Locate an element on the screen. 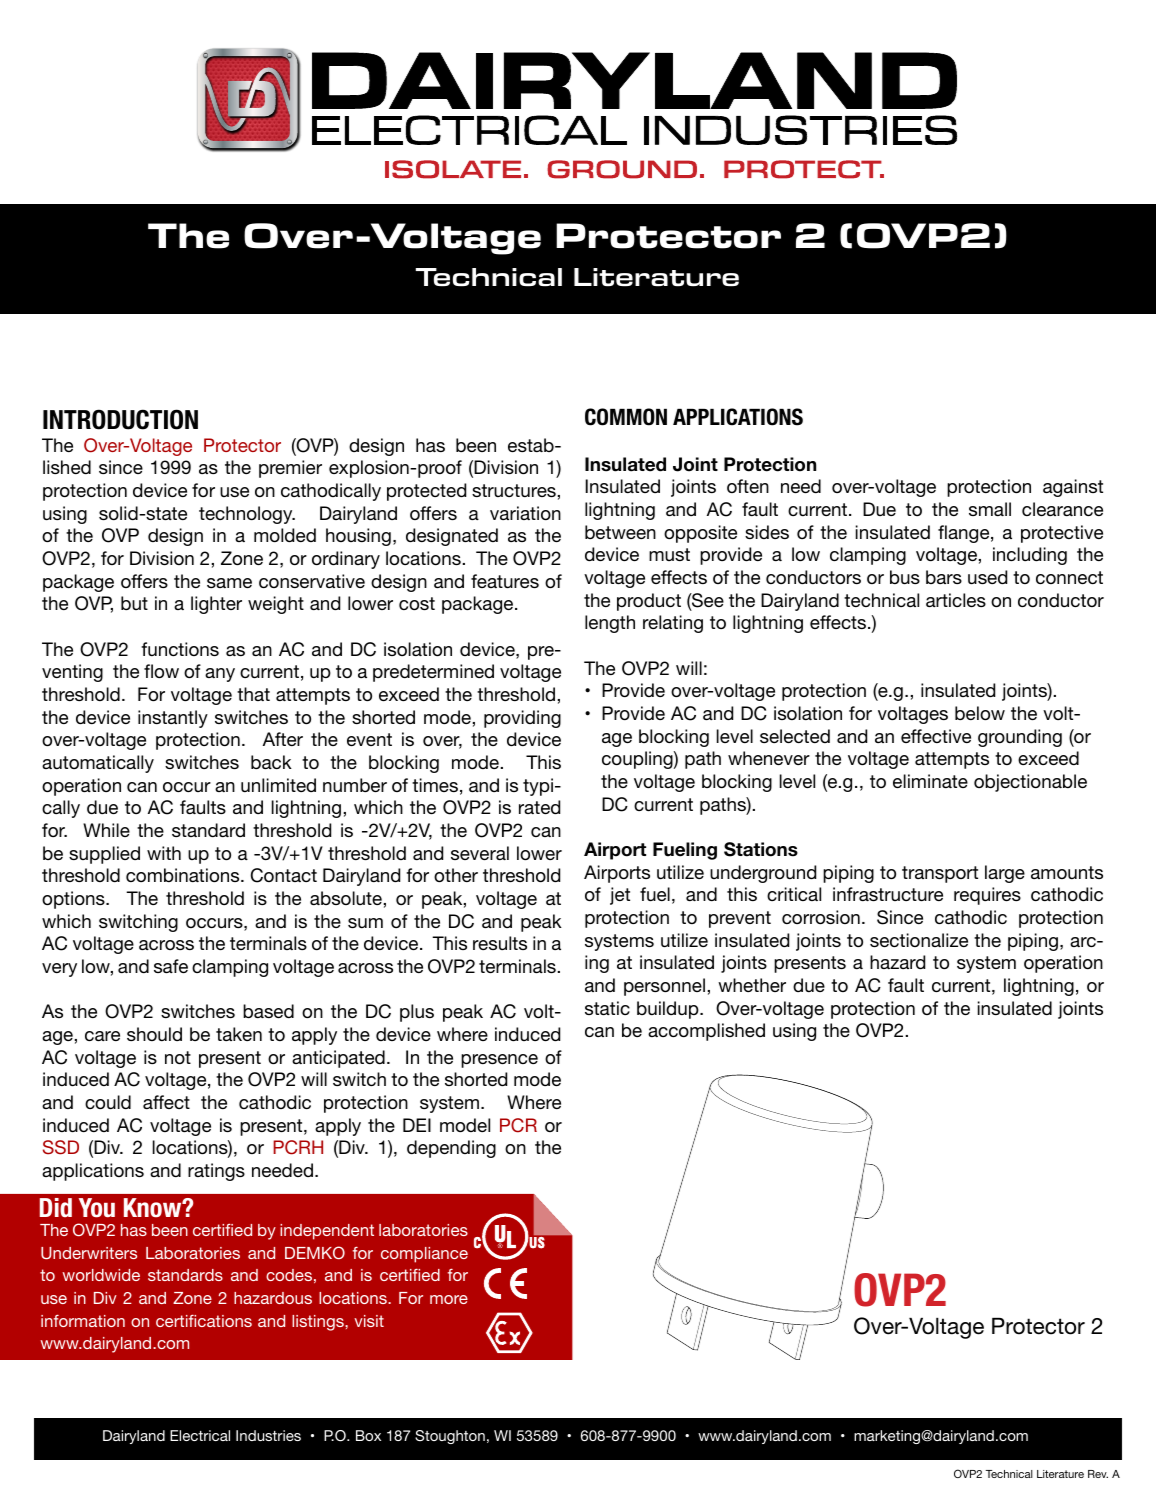 This screenshot has height=1496, width=1156. INTRODUCTION is located at coordinates (120, 419).
